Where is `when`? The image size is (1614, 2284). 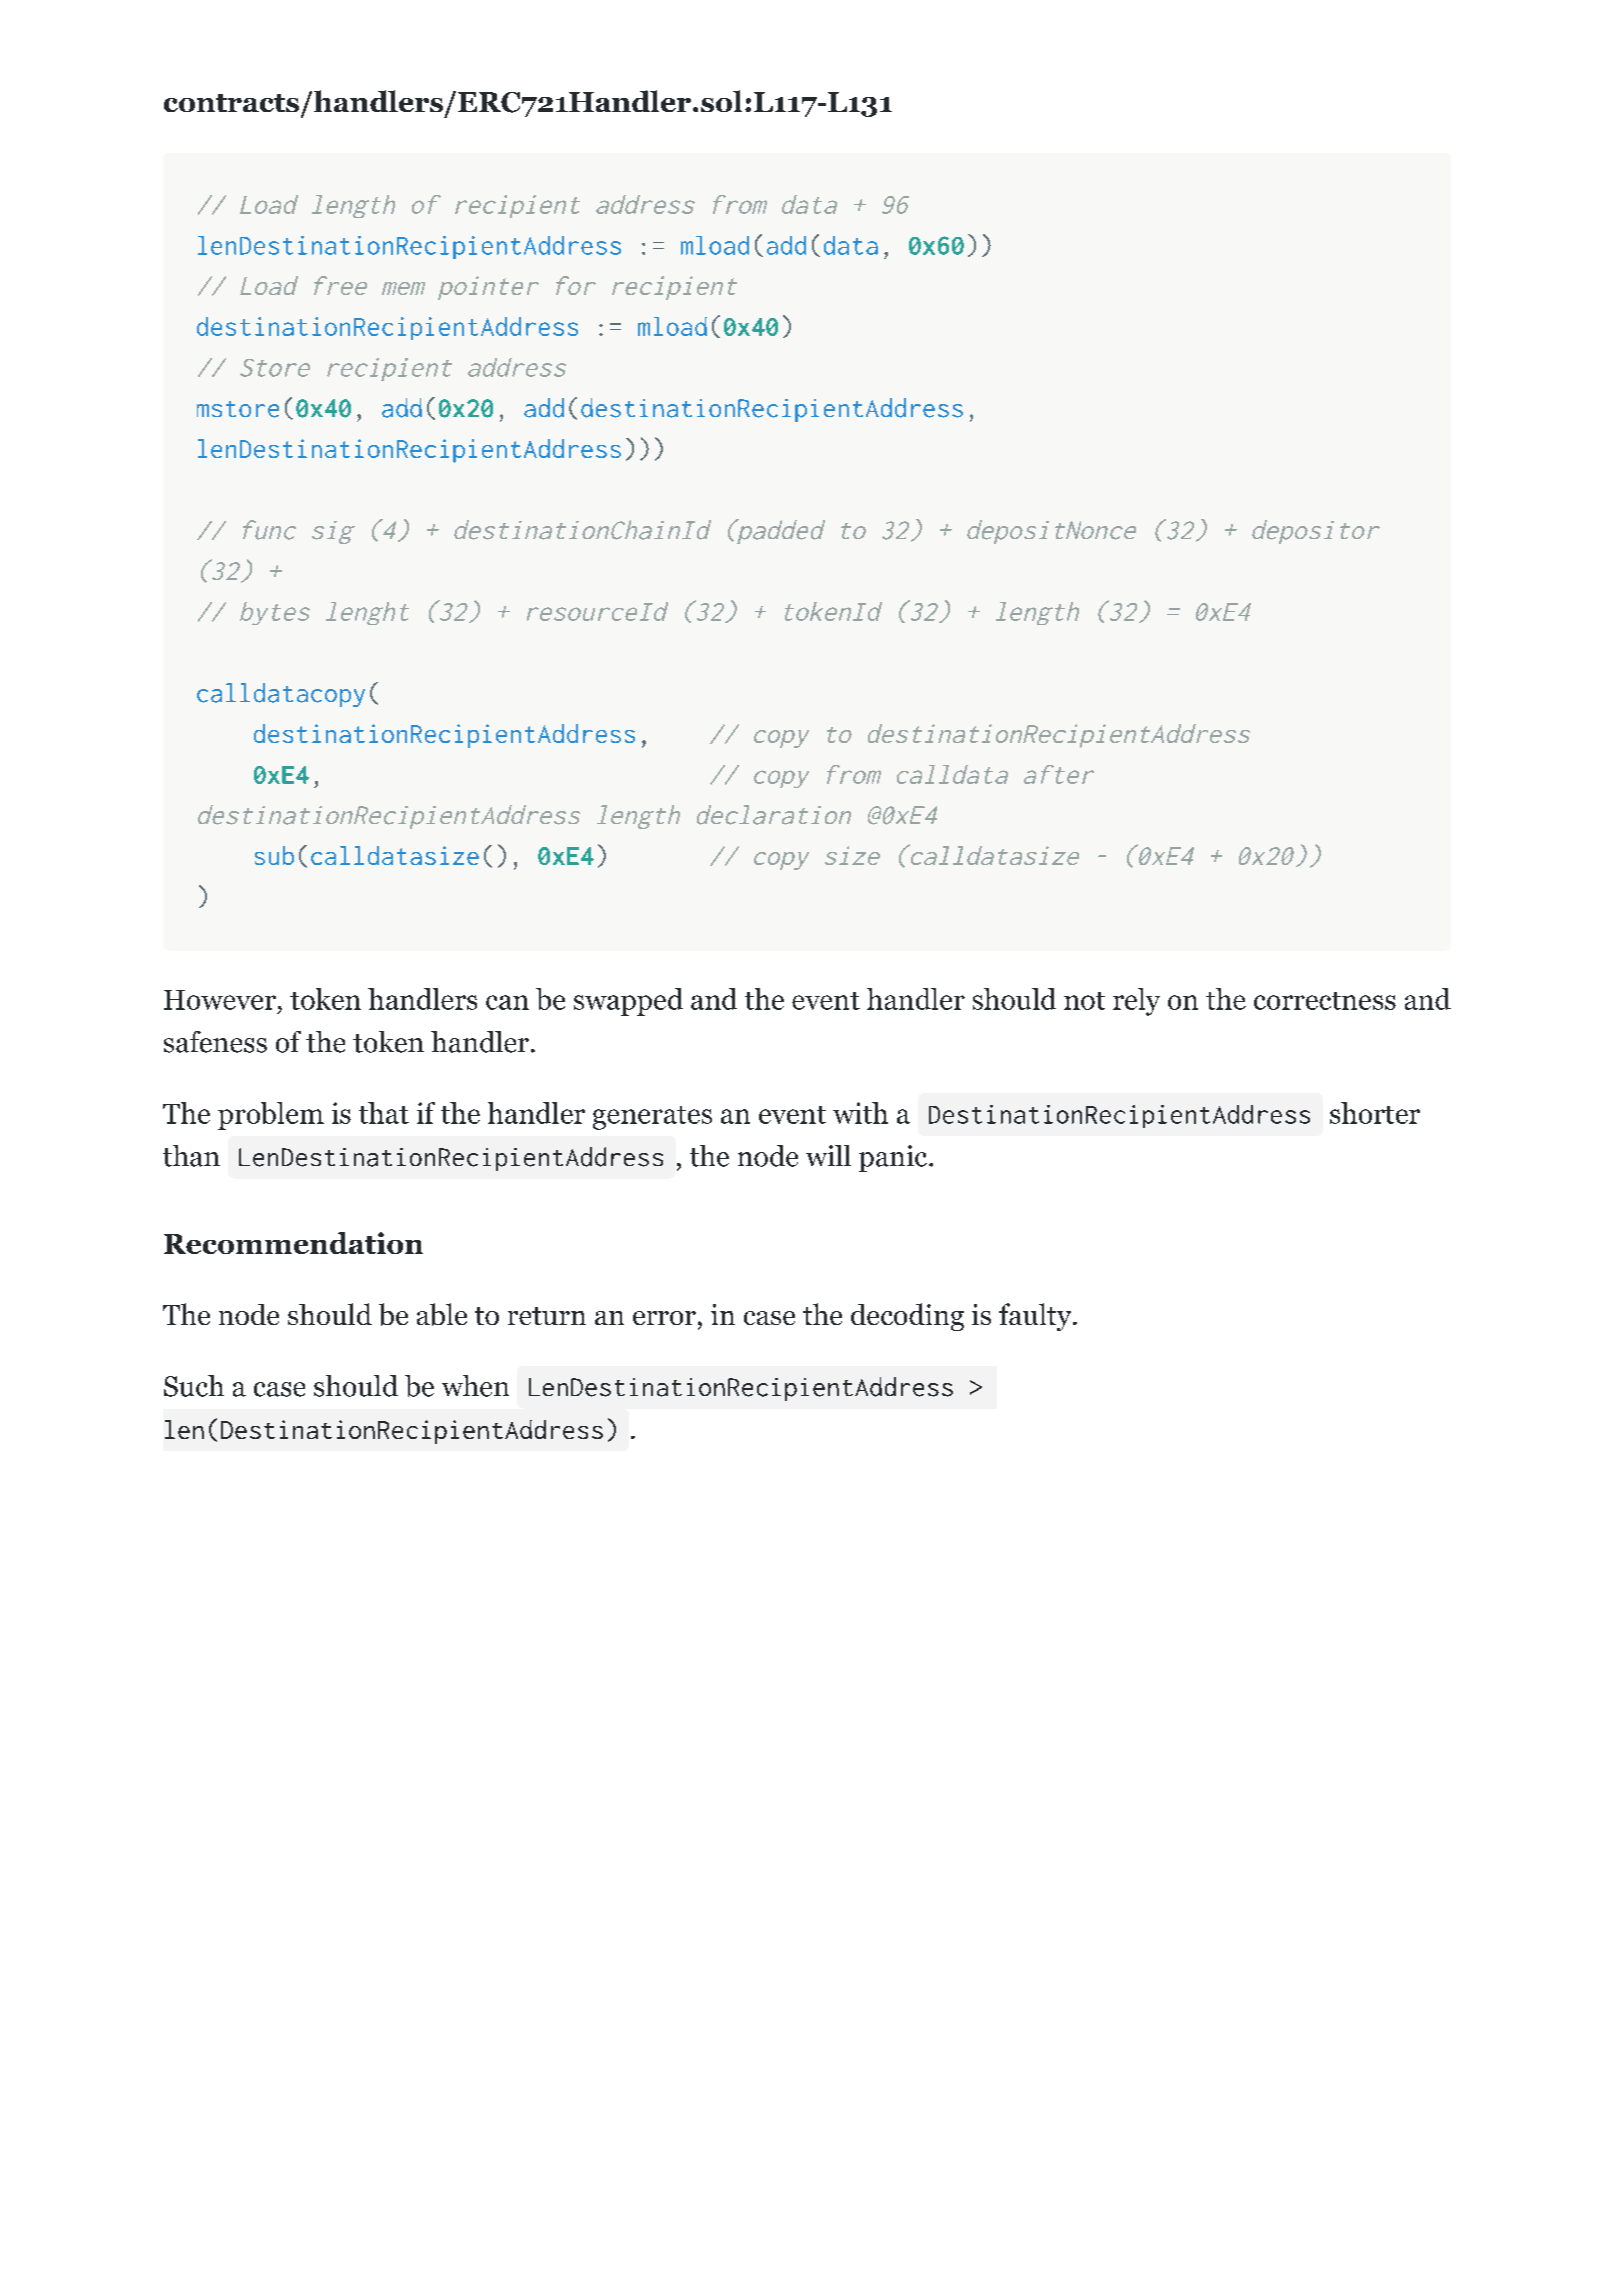
when is located at coordinates (475, 1386).
